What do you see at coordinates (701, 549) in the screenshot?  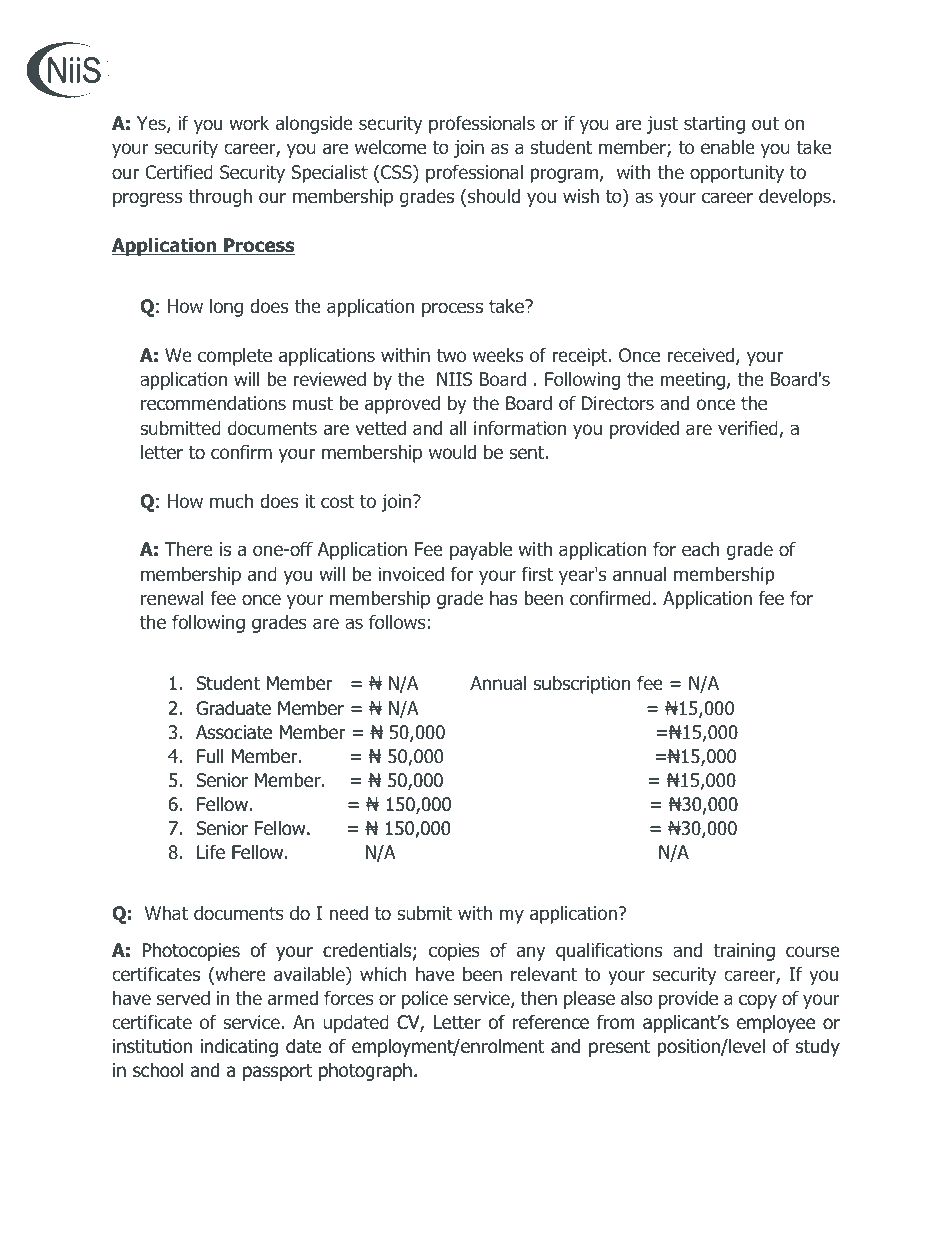 I see `each` at bounding box center [701, 549].
